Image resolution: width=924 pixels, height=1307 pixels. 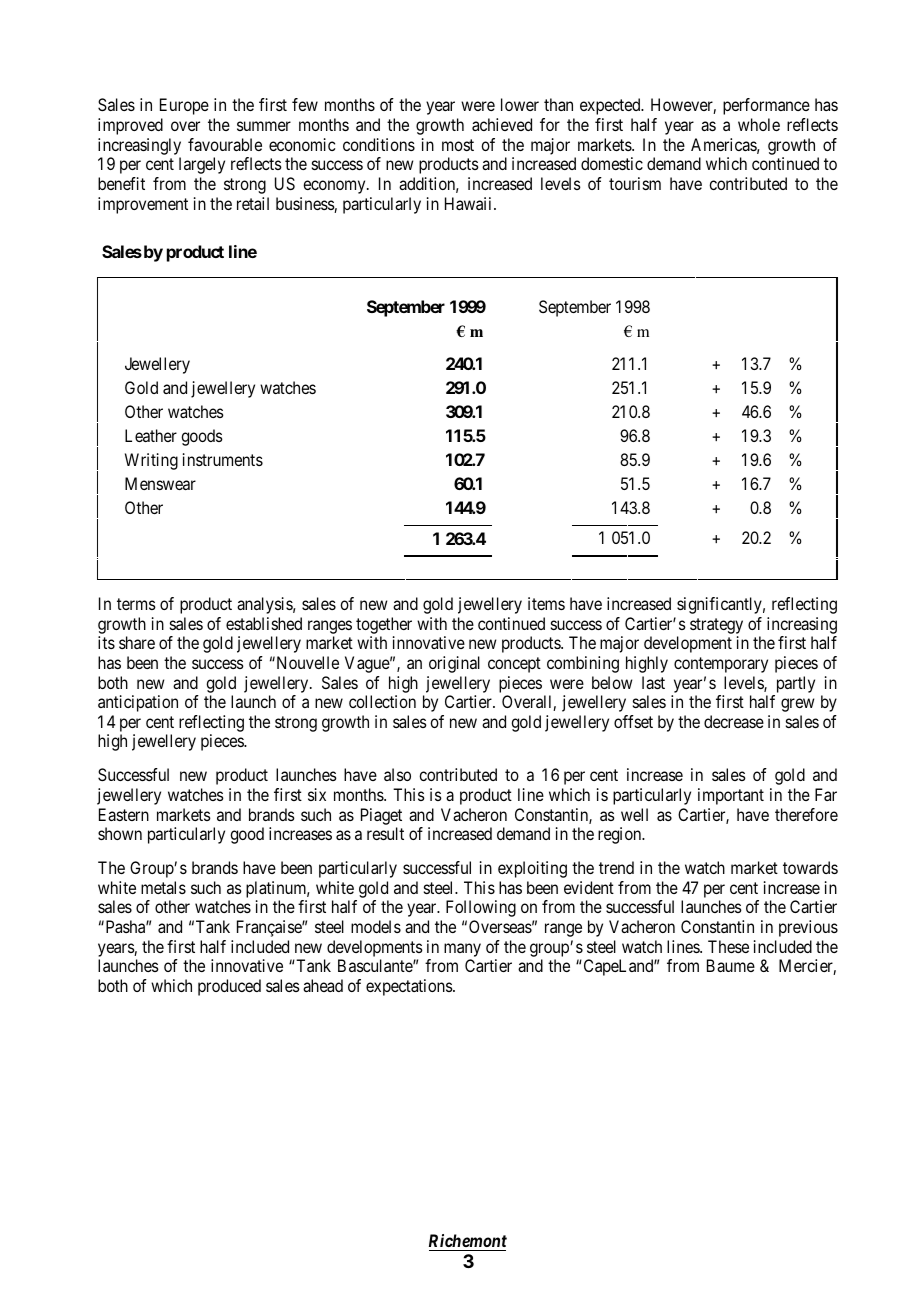 I want to click on most, so click(x=458, y=145).
